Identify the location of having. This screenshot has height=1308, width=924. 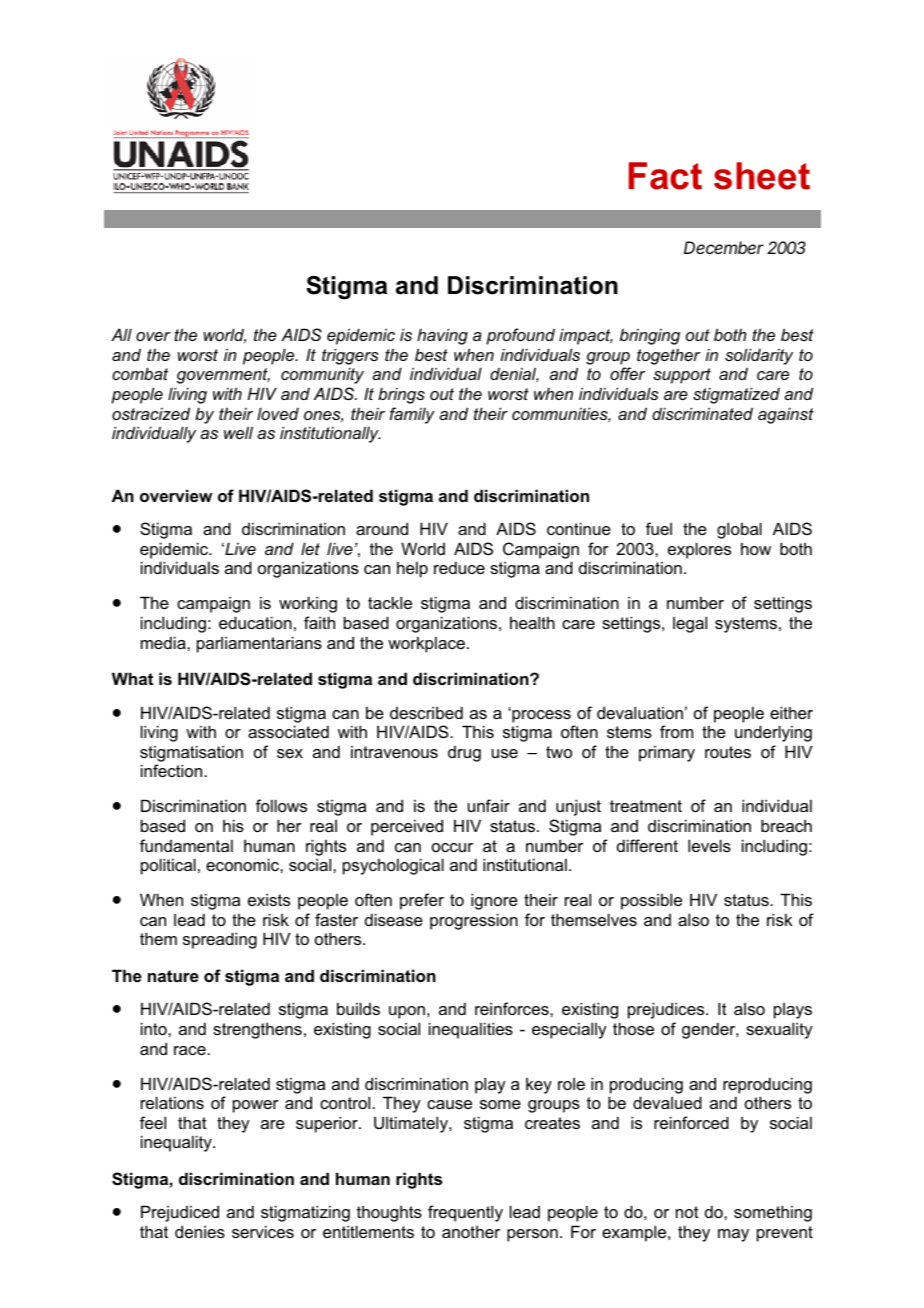
(442, 336).
